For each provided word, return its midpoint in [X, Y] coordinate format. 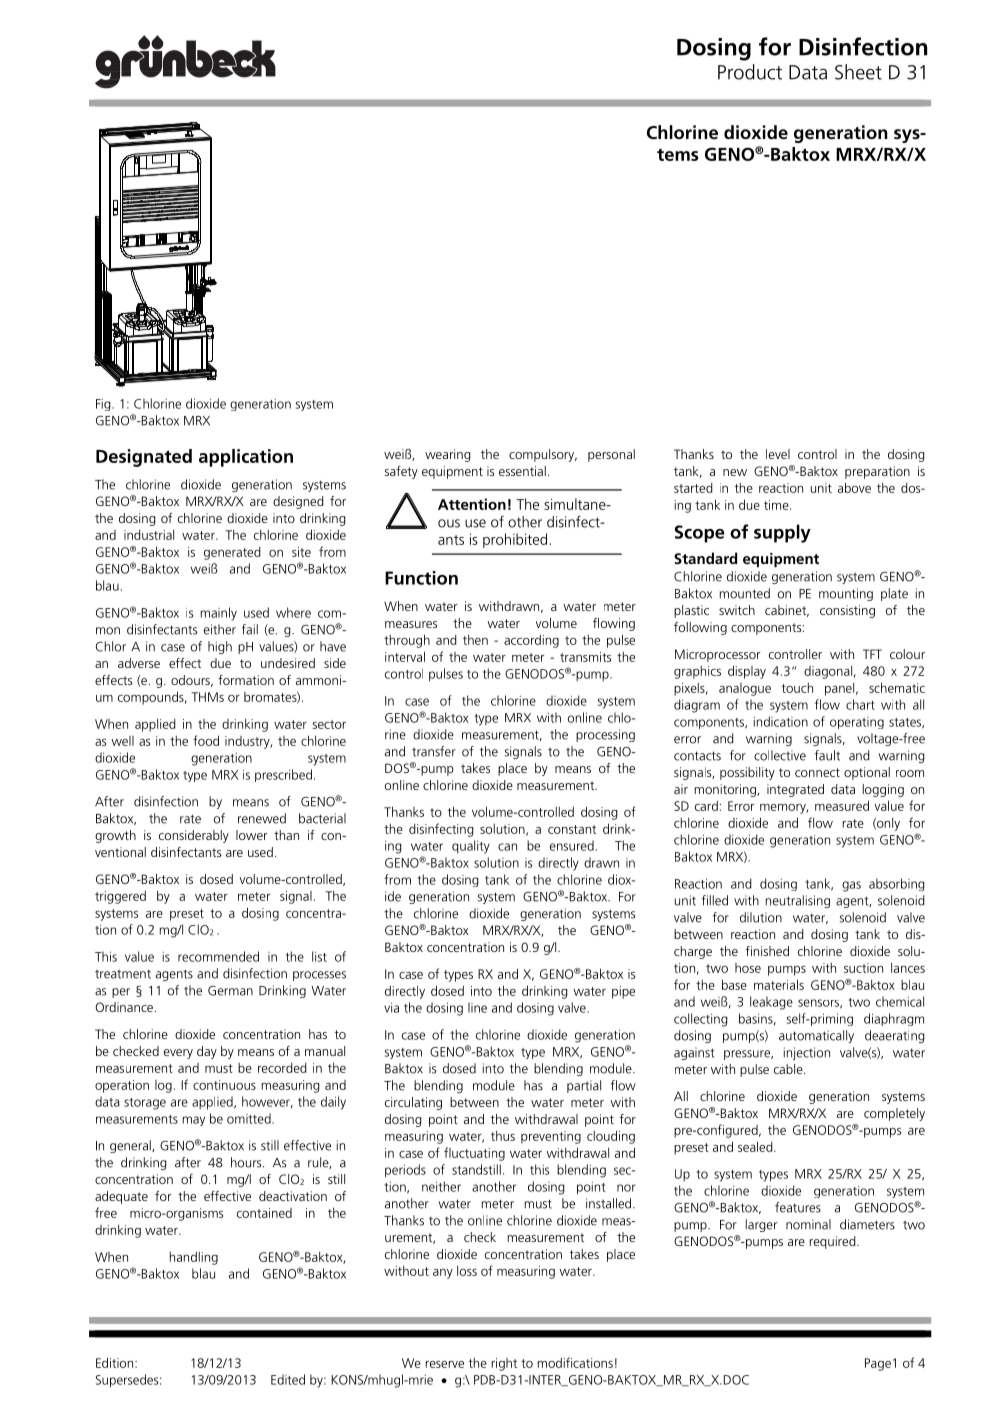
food [206, 740]
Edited [288, 1379]
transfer [434, 751]
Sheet [858, 72]
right [504, 1364]
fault [827, 755]
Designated [144, 458]
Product [750, 72]
